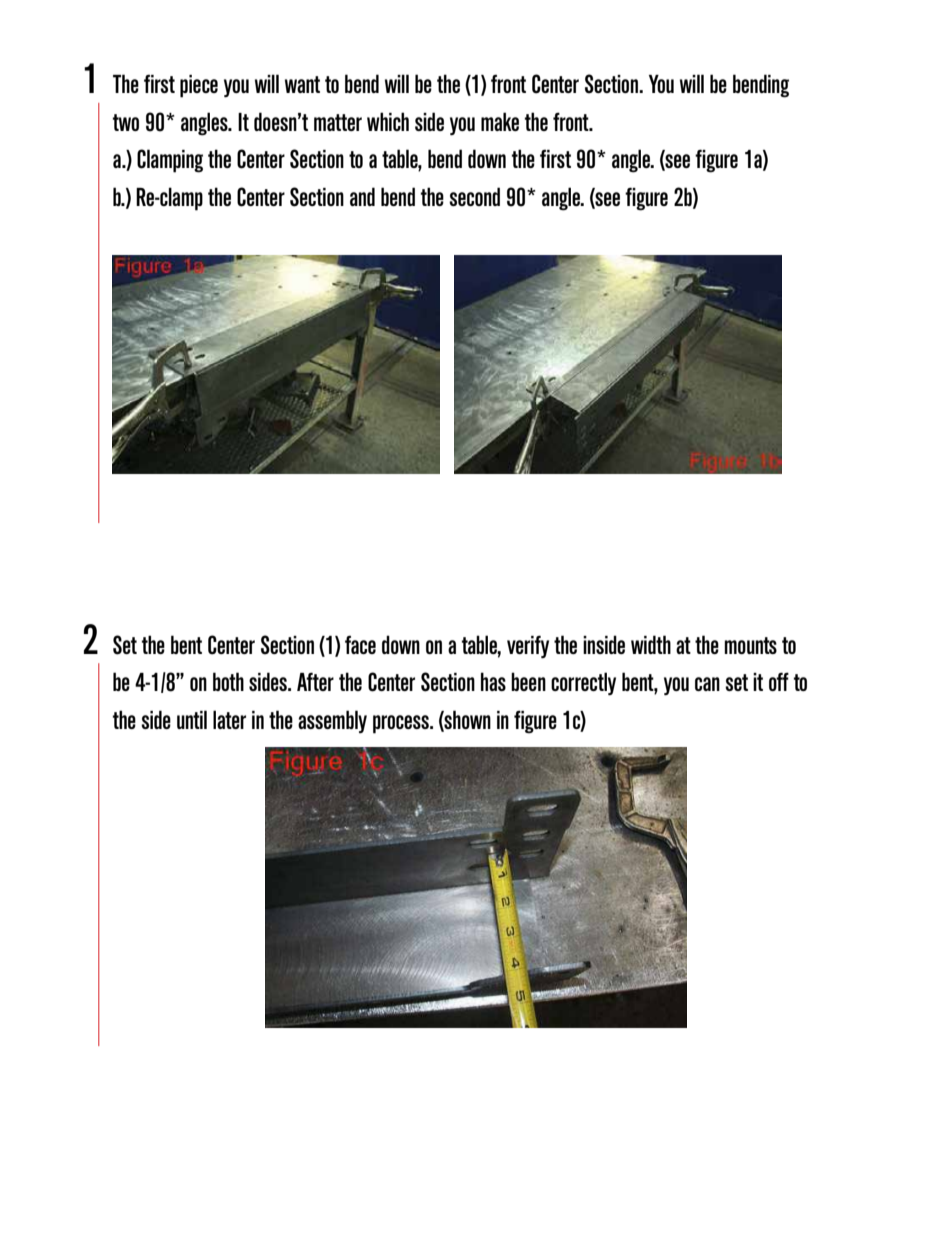 Image resolution: width=952 pixels, height=1233 pixels. I want to click on until, so click(192, 719).
